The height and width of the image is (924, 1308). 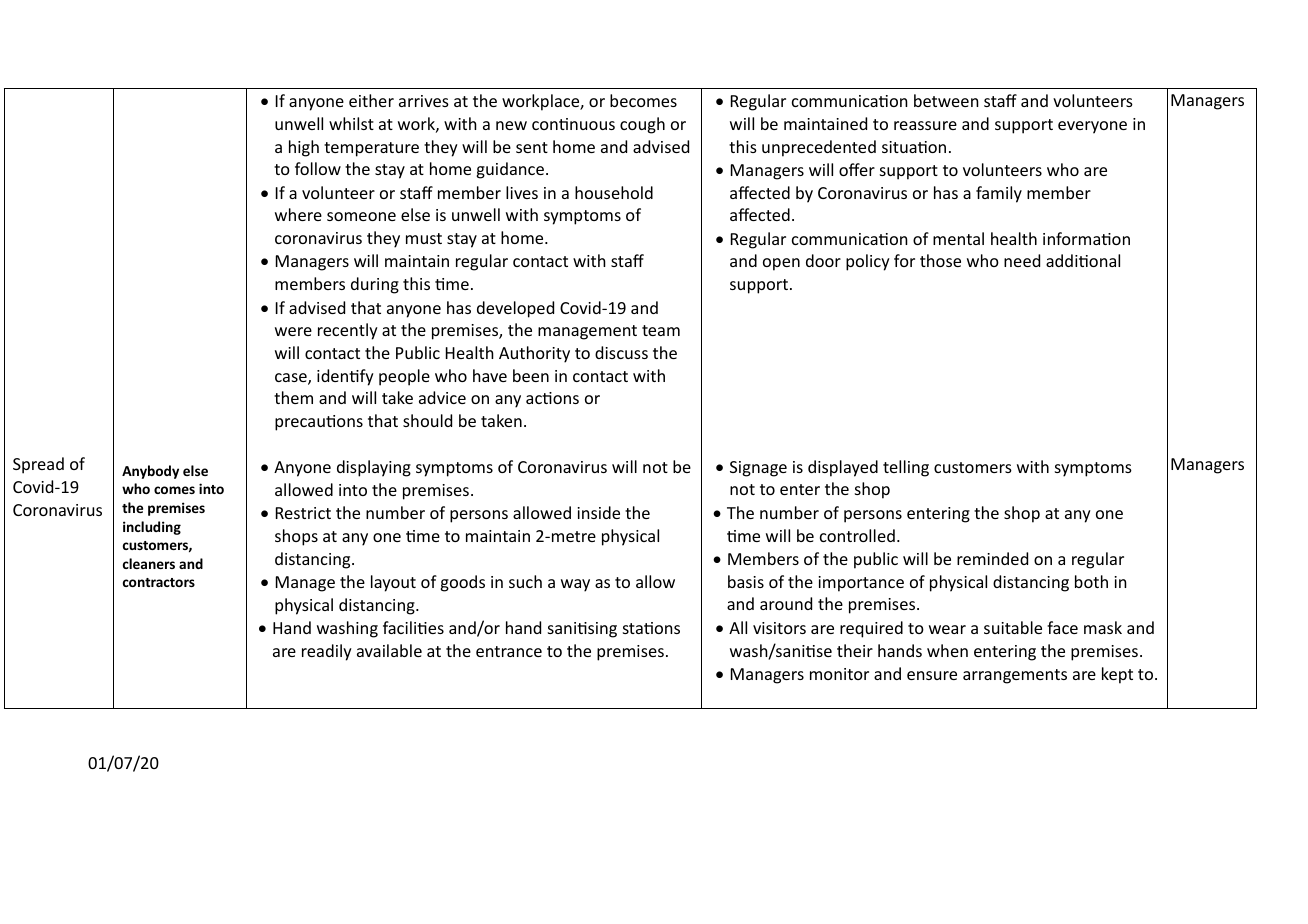 I want to click on readily, so click(x=327, y=652).
